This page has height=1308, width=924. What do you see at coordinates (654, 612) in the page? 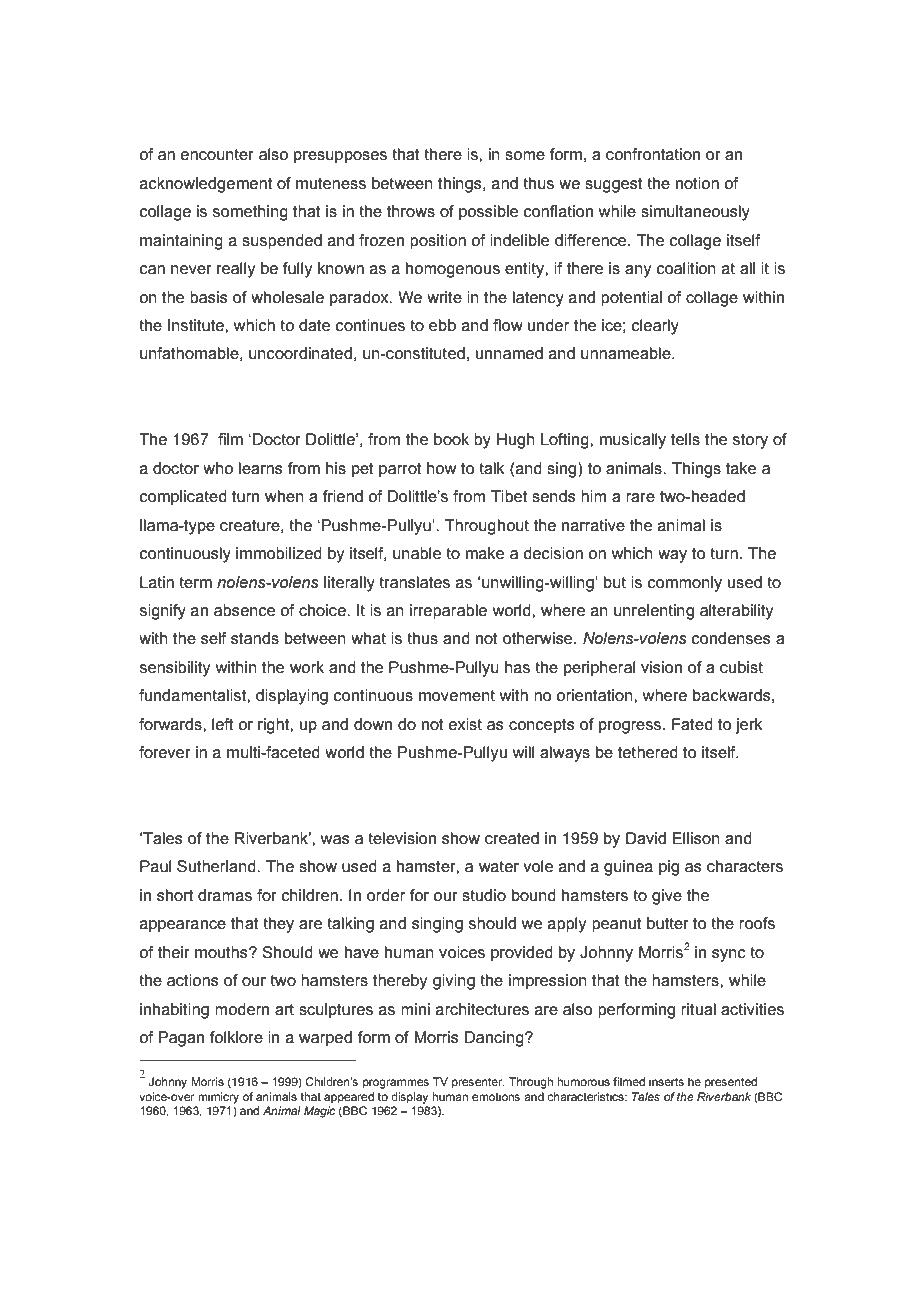
I see `unrelenting` at bounding box center [654, 612].
